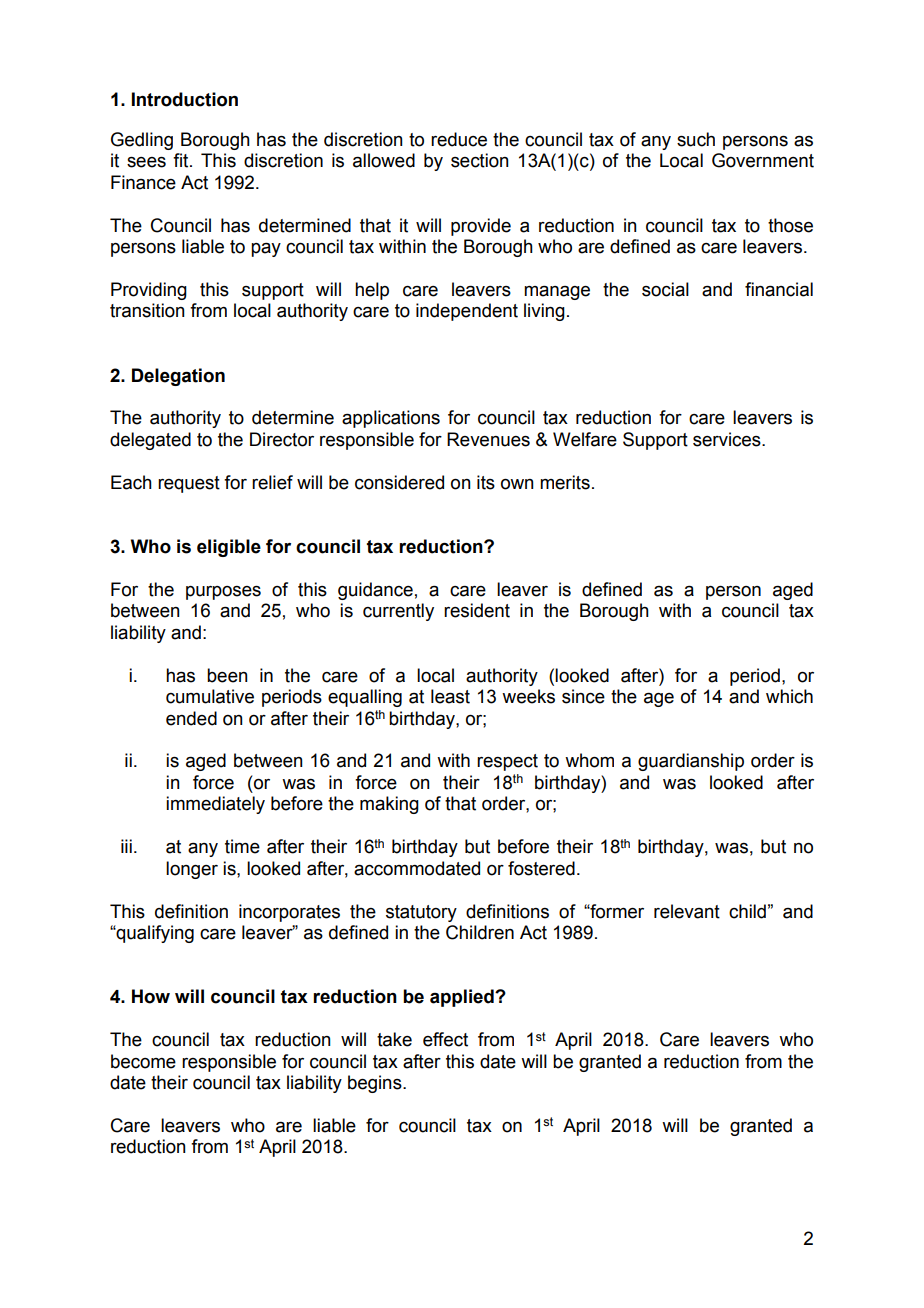 This document has width=924, height=1308. What do you see at coordinates (687, 911) in the document?
I see `relevant` at bounding box center [687, 911].
